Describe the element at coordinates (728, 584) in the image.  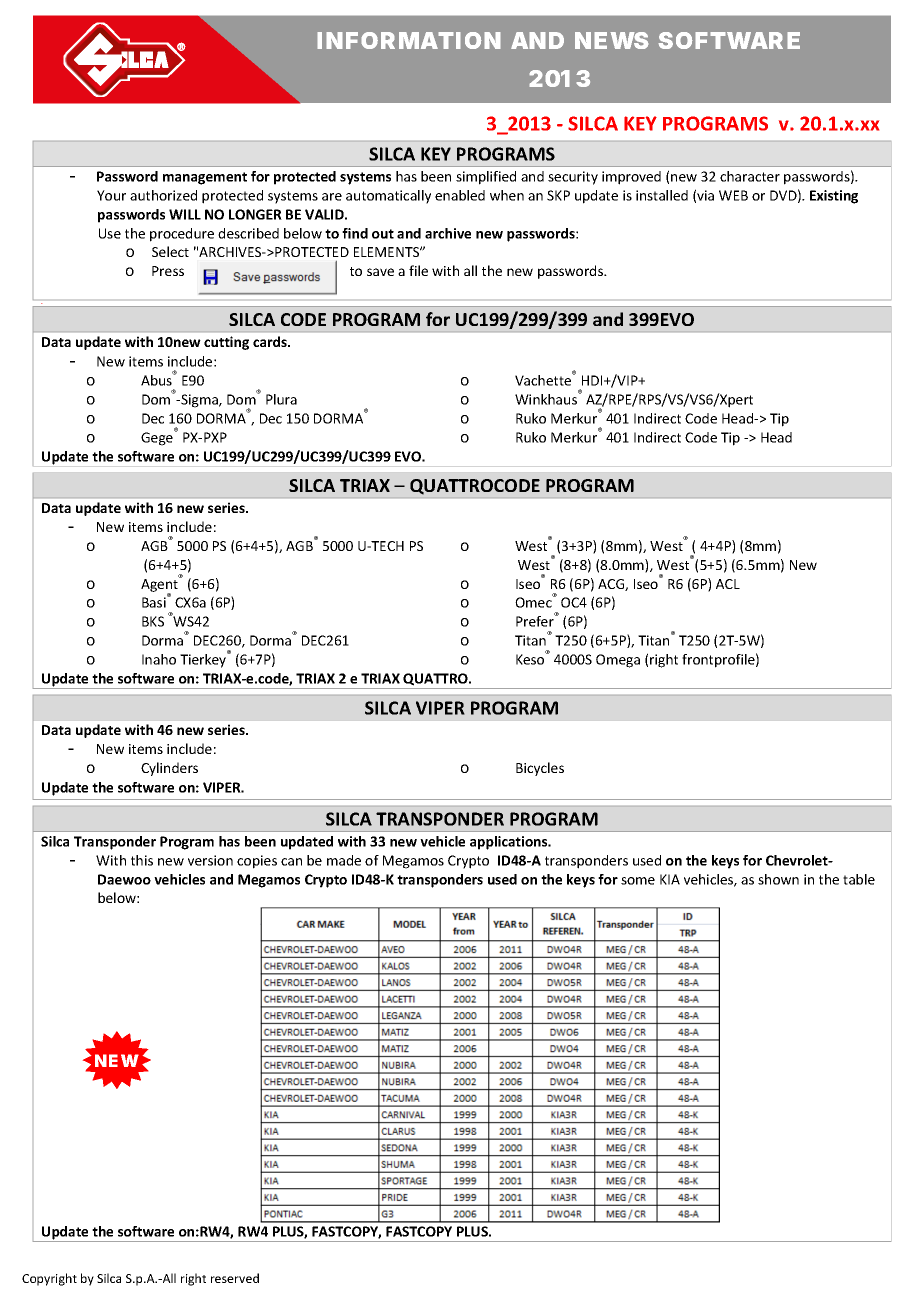
I see `ACL` at that location.
